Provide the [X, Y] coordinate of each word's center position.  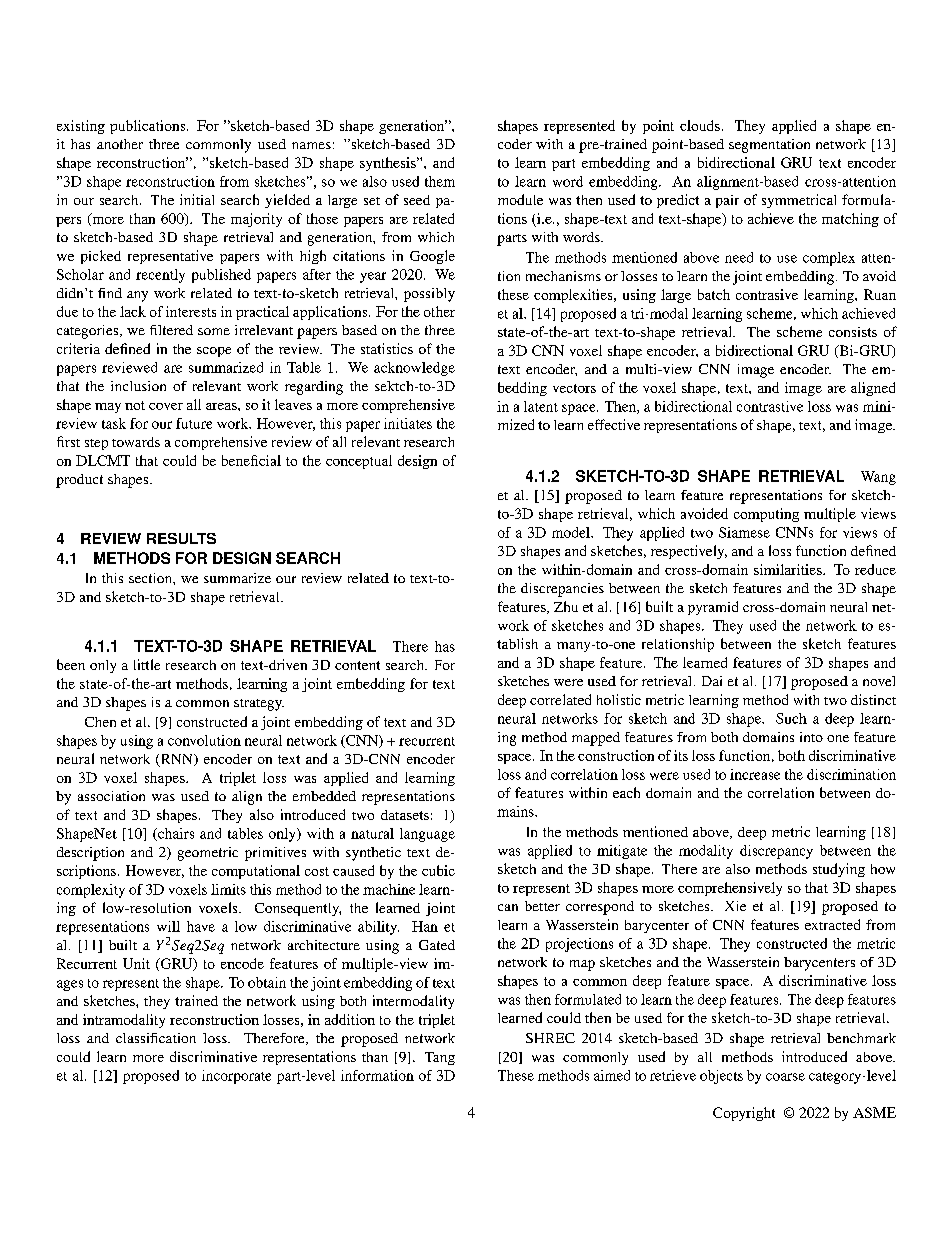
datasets [405, 815]
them [440, 181]
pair [727, 201]
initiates [408, 423]
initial [197, 199]
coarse [785, 1077]
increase [755, 774]
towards [136, 442]
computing [766, 515]
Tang [440, 1058]
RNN [176, 760]
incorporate [236, 1077]
